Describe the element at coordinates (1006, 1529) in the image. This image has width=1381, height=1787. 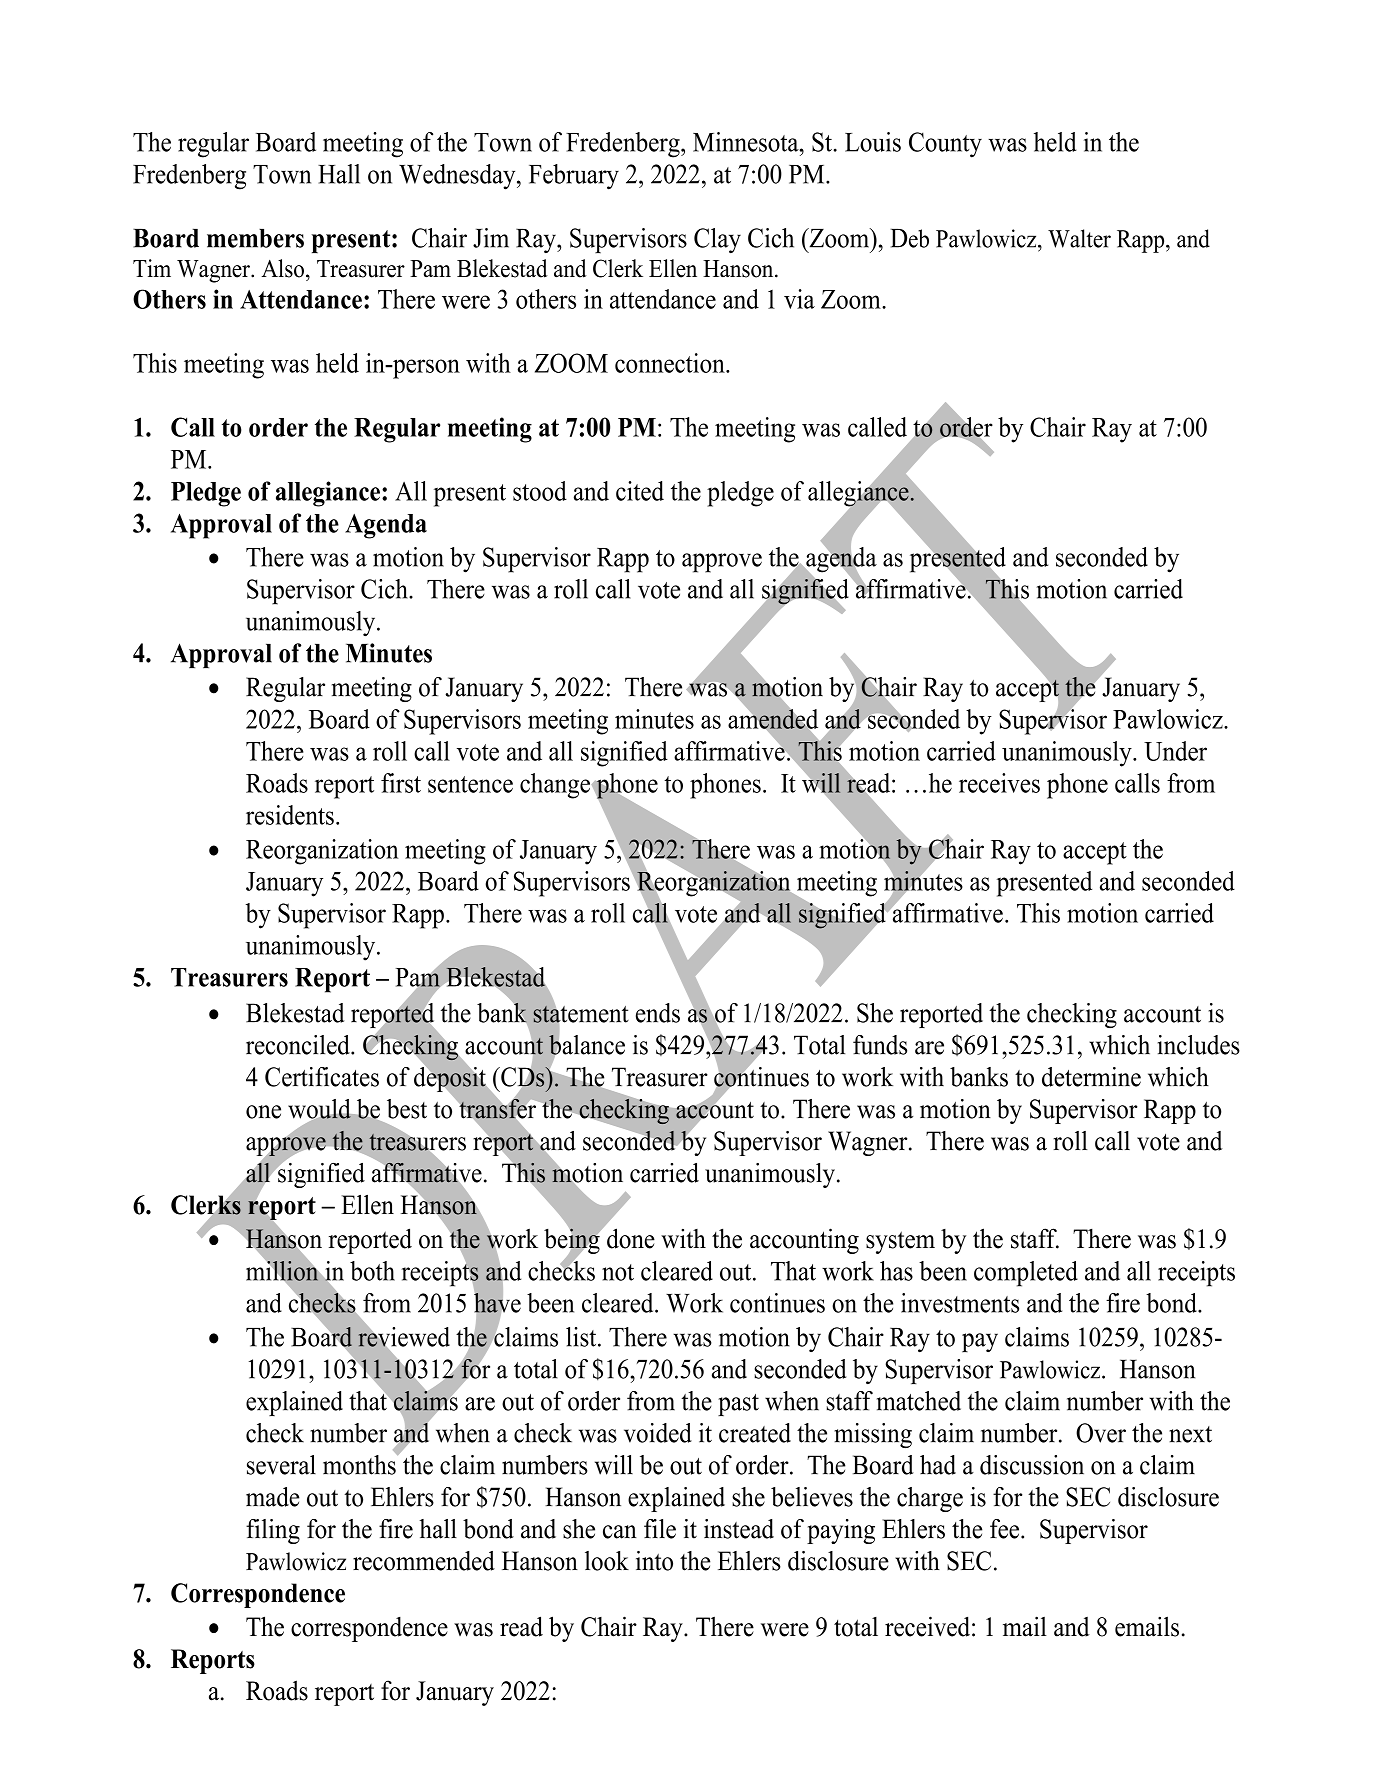
I see `fee` at that location.
